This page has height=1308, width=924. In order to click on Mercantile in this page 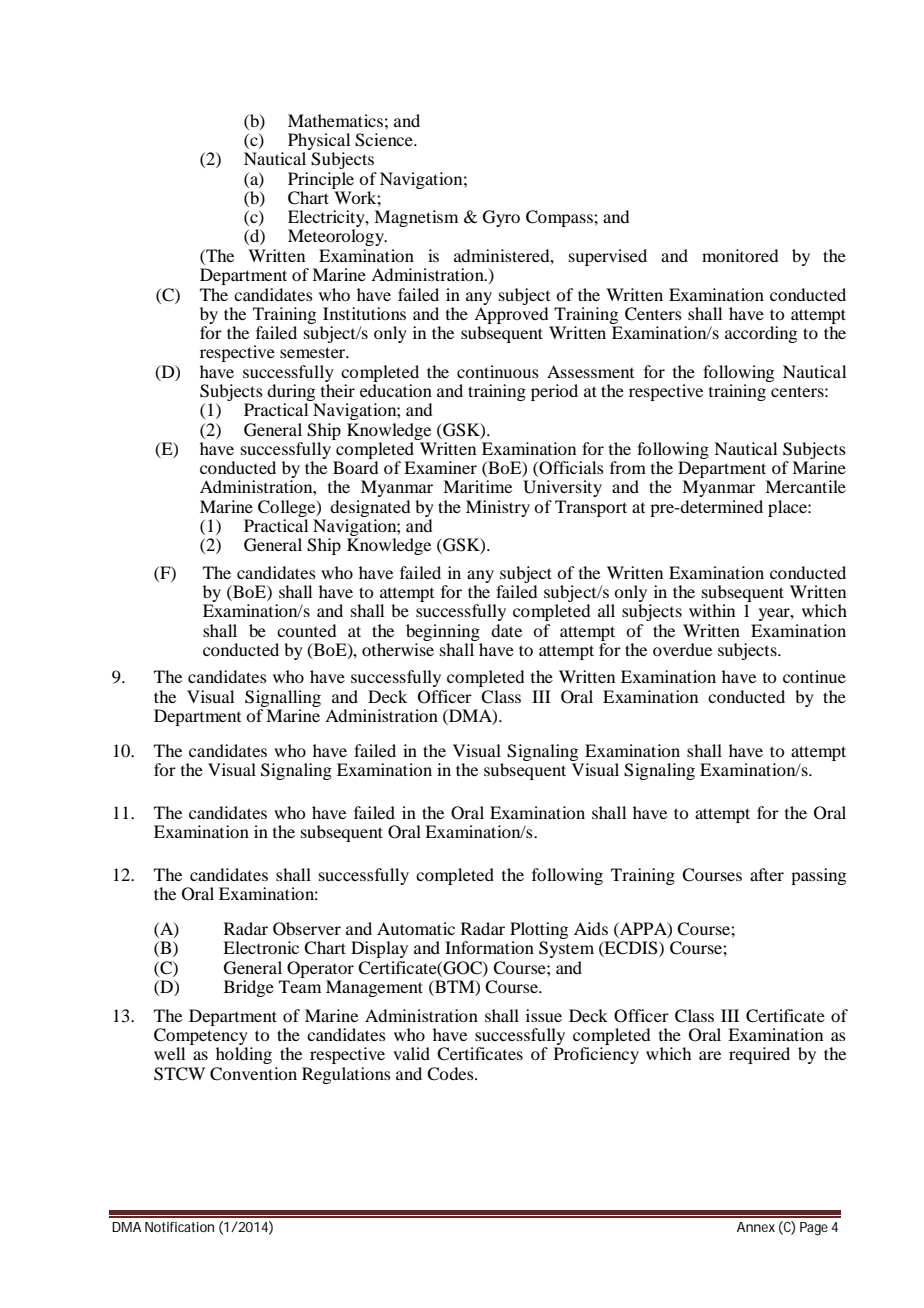, I will do `click(805, 486)`.
